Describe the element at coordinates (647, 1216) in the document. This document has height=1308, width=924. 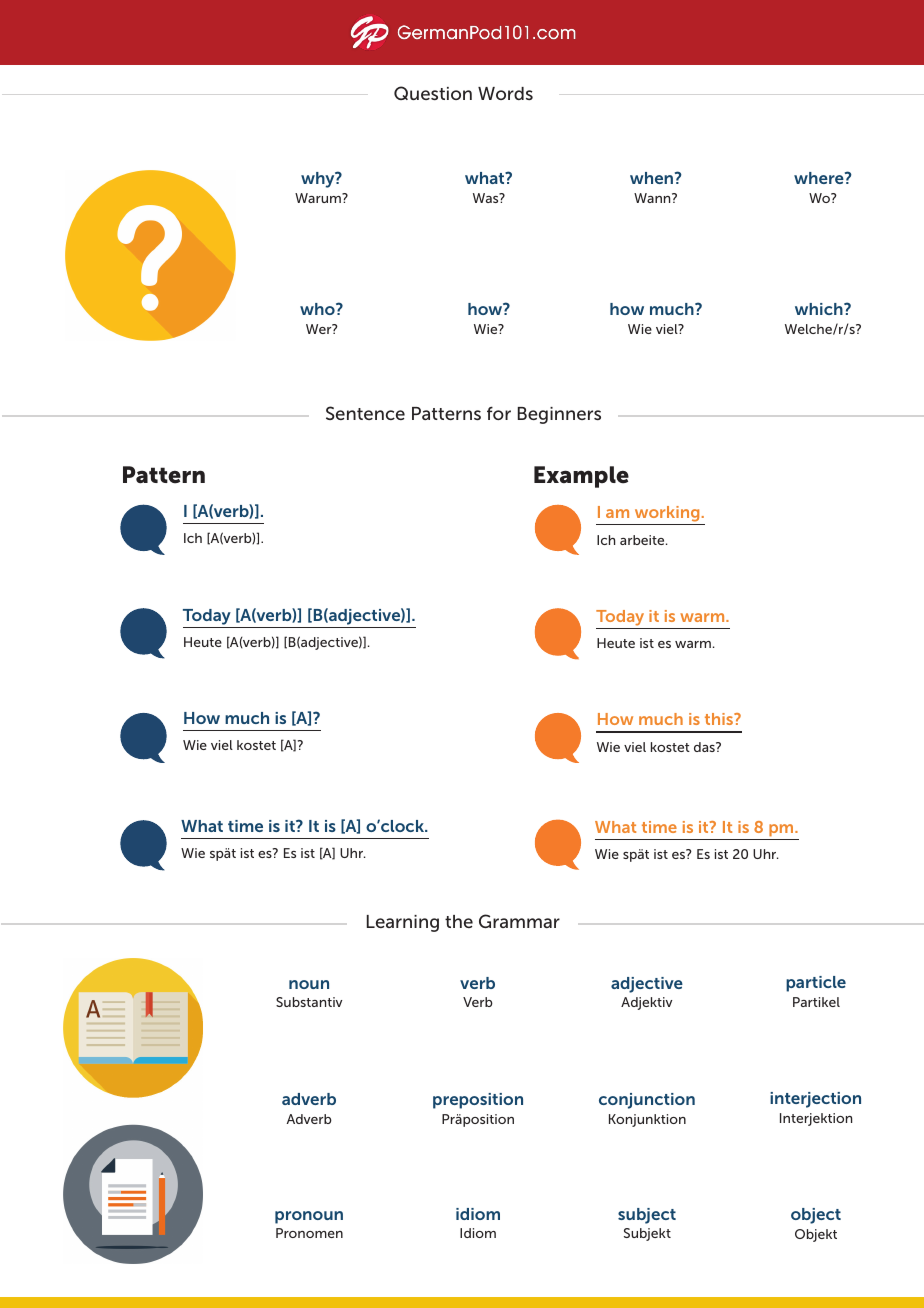
I see `subject` at that location.
